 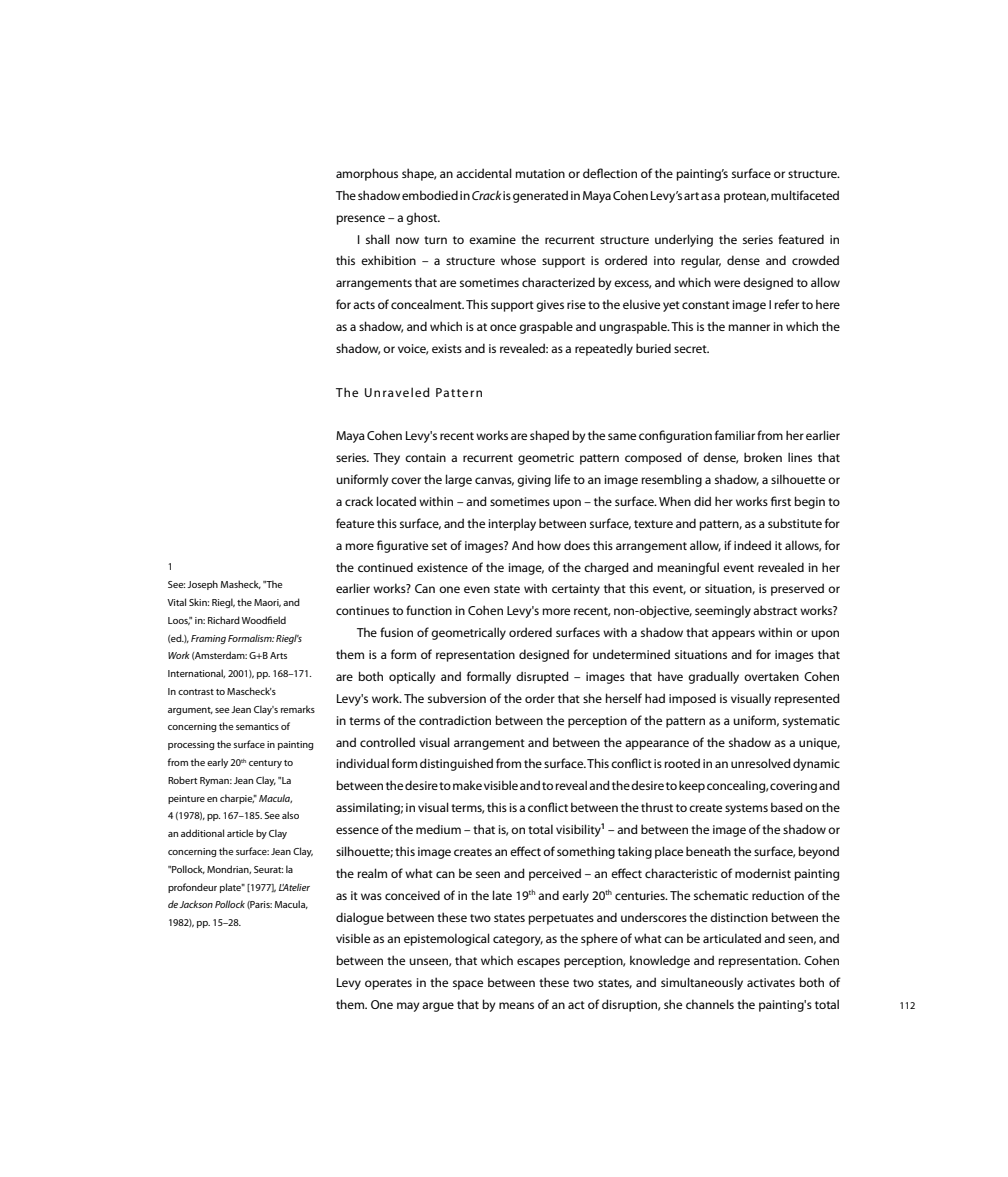 I want to click on presence, so click(x=360, y=220).
